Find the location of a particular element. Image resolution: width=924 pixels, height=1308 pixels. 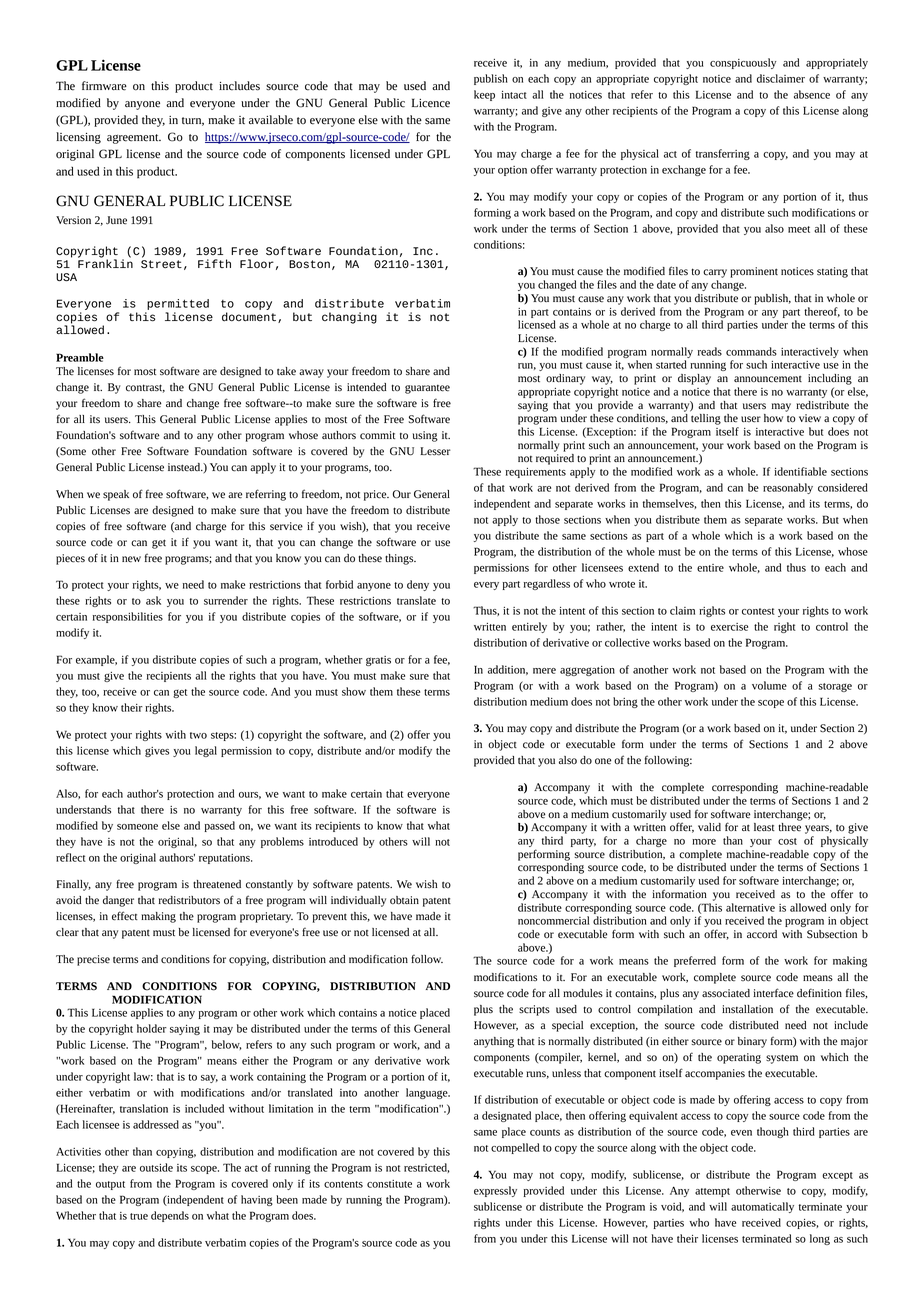

Lesser is located at coordinates (435, 451).
